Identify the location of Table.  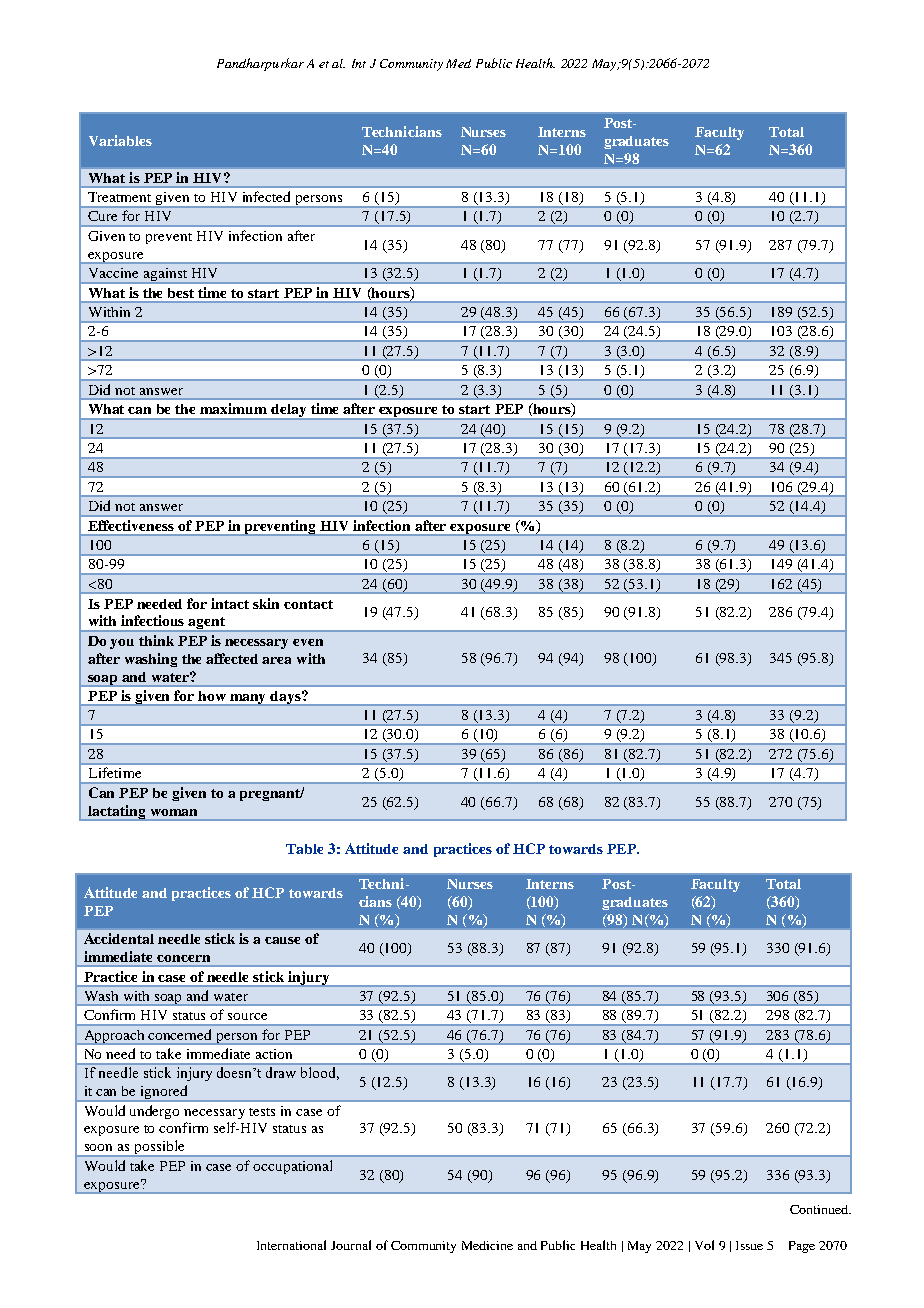
(304, 849).
